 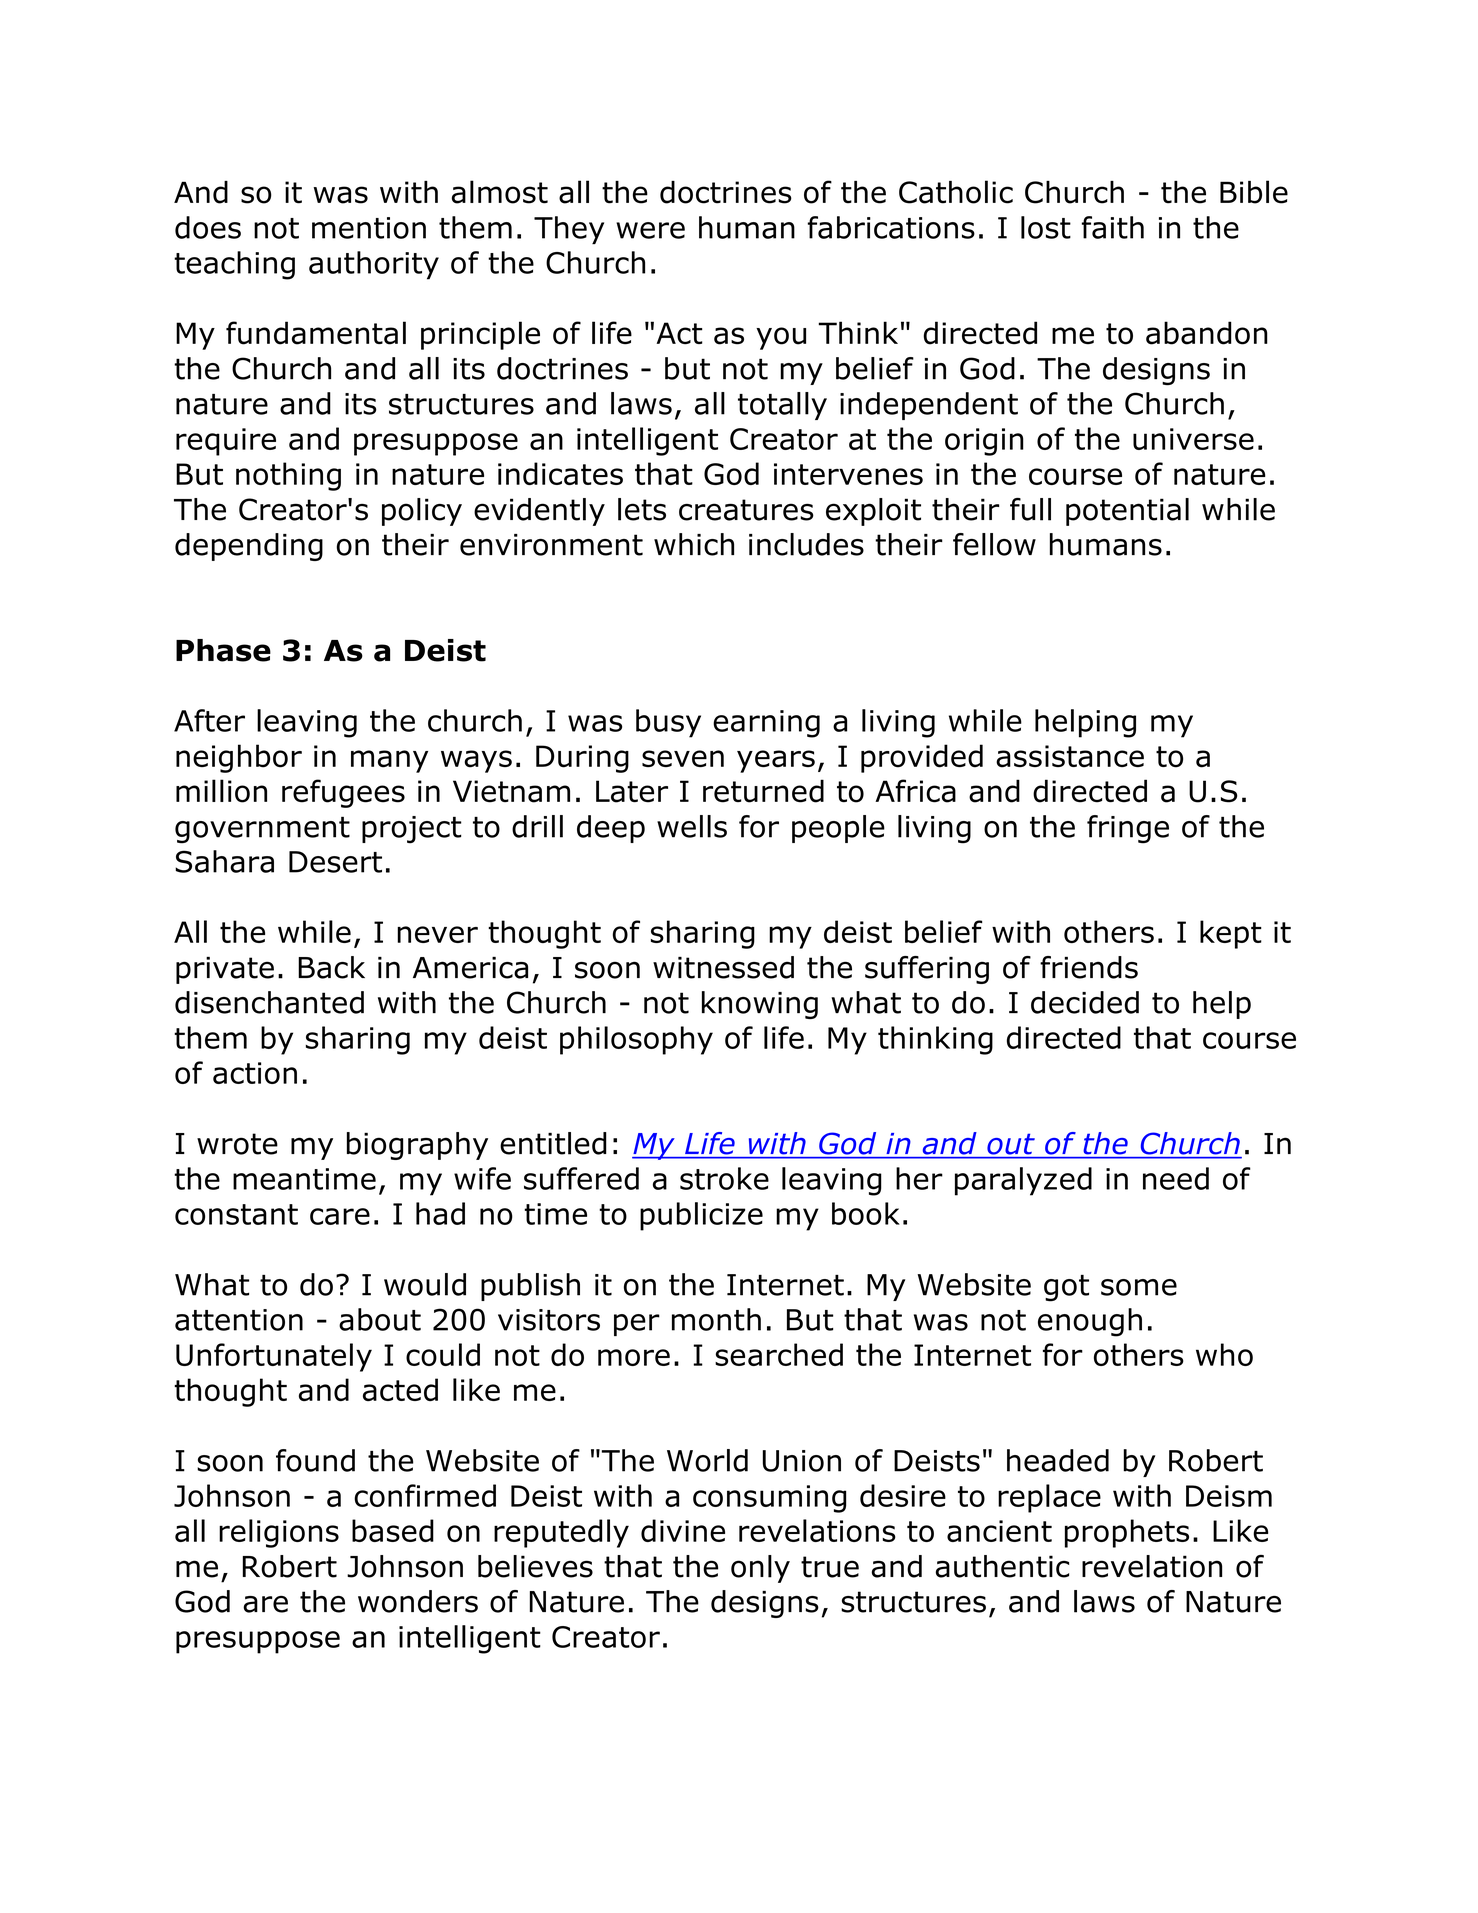 What do you see at coordinates (1113, 227) in the screenshot?
I see `faith` at bounding box center [1113, 227].
